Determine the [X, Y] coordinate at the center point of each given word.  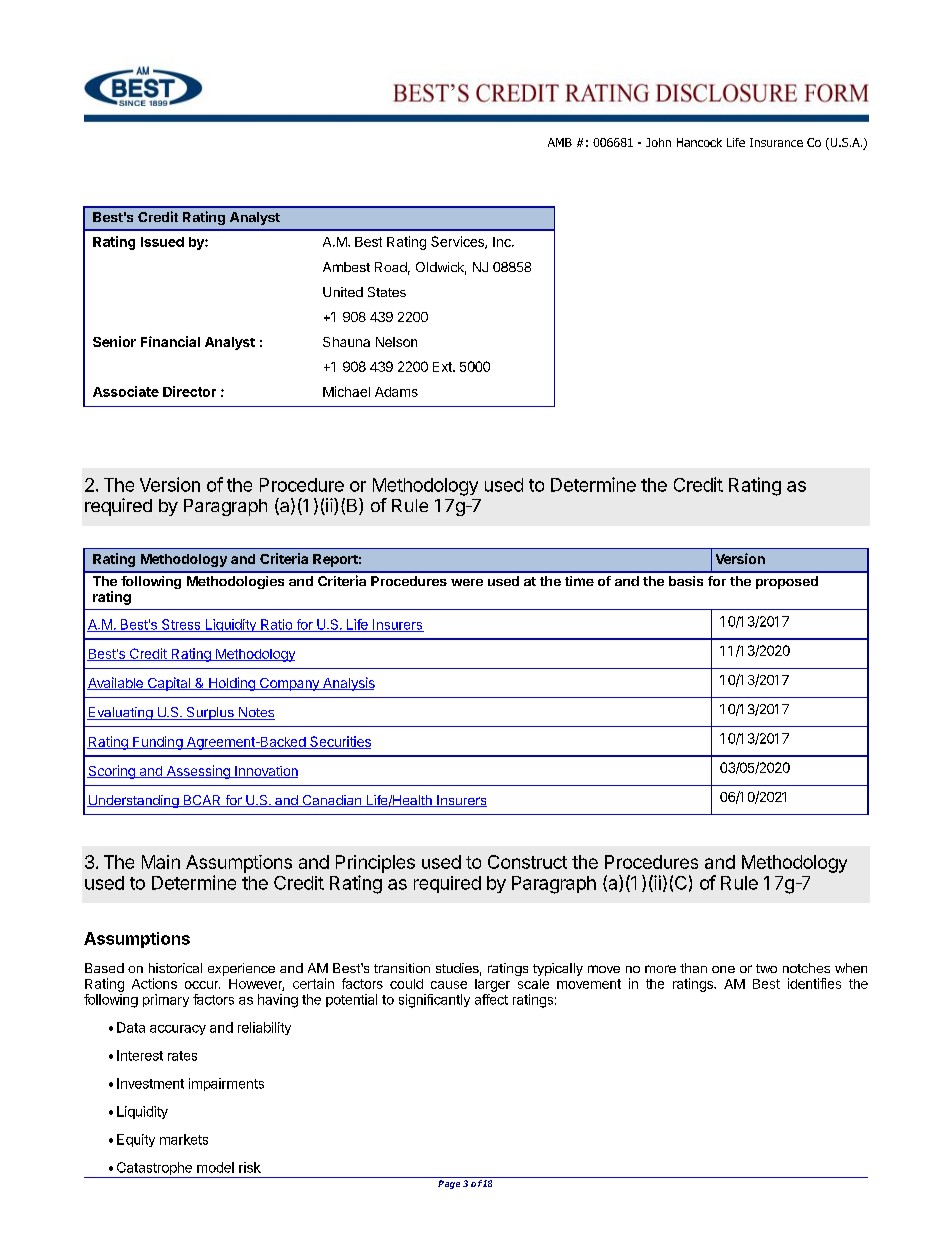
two [766, 968]
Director [189, 391]
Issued [162, 242]
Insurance [776, 142]
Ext [443, 367]
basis [686, 581]
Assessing [198, 772]
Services [458, 242]
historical [175, 968]
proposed [787, 582]
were [467, 582]
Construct [527, 862]
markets [184, 1139]
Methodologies [235, 582]
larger [492, 985]
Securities [339, 742]
